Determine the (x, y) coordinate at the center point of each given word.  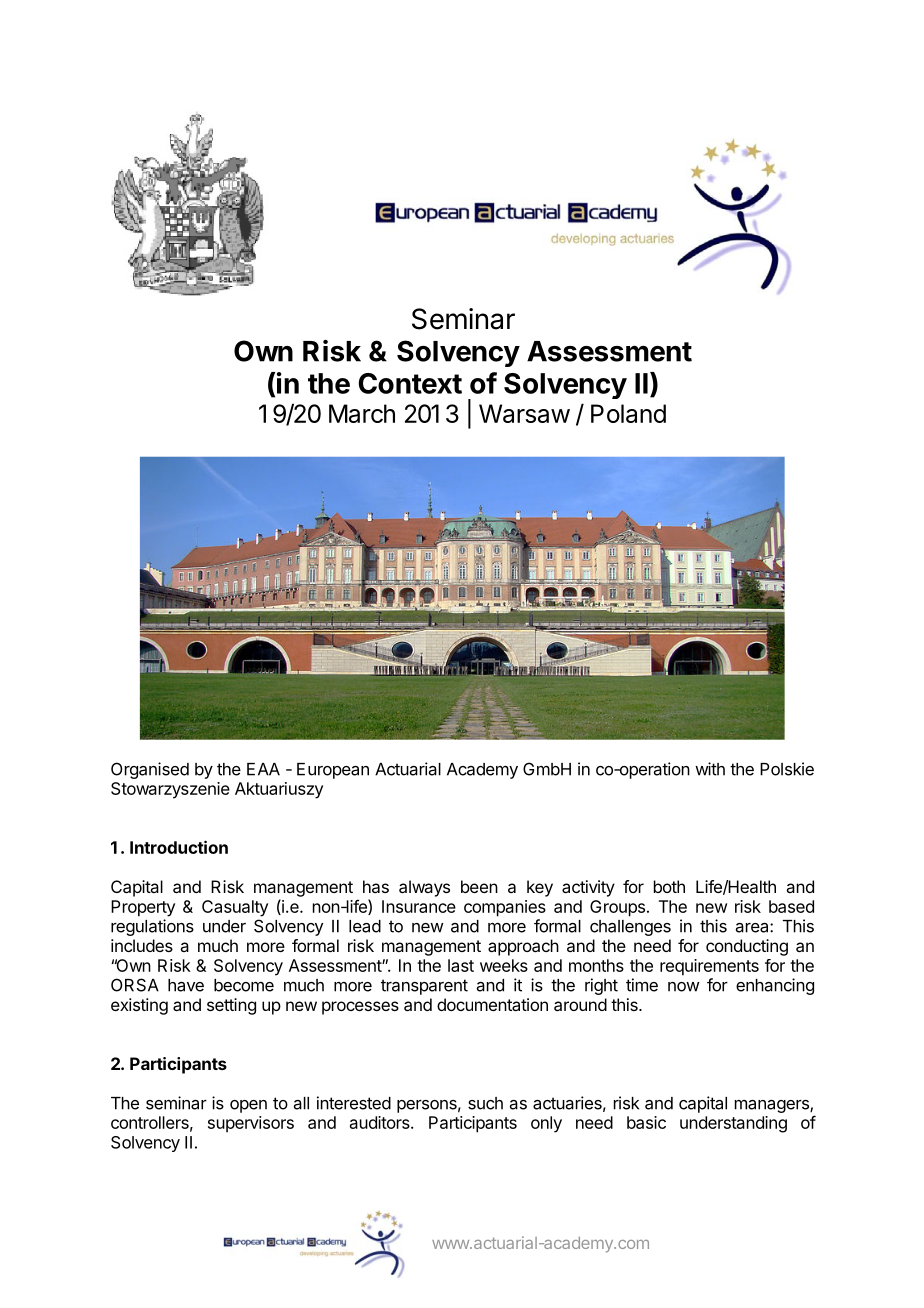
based (791, 906)
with (710, 769)
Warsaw (524, 413)
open (248, 1106)
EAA (263, 769)
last (461, 965)
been (479, 886)
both (669, 886)
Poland (628, 413)
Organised (150, 770)
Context (410, 383)
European (333, 771)
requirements (709, 967)
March (362, 413)
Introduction (179, 847)
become (244, 985)
